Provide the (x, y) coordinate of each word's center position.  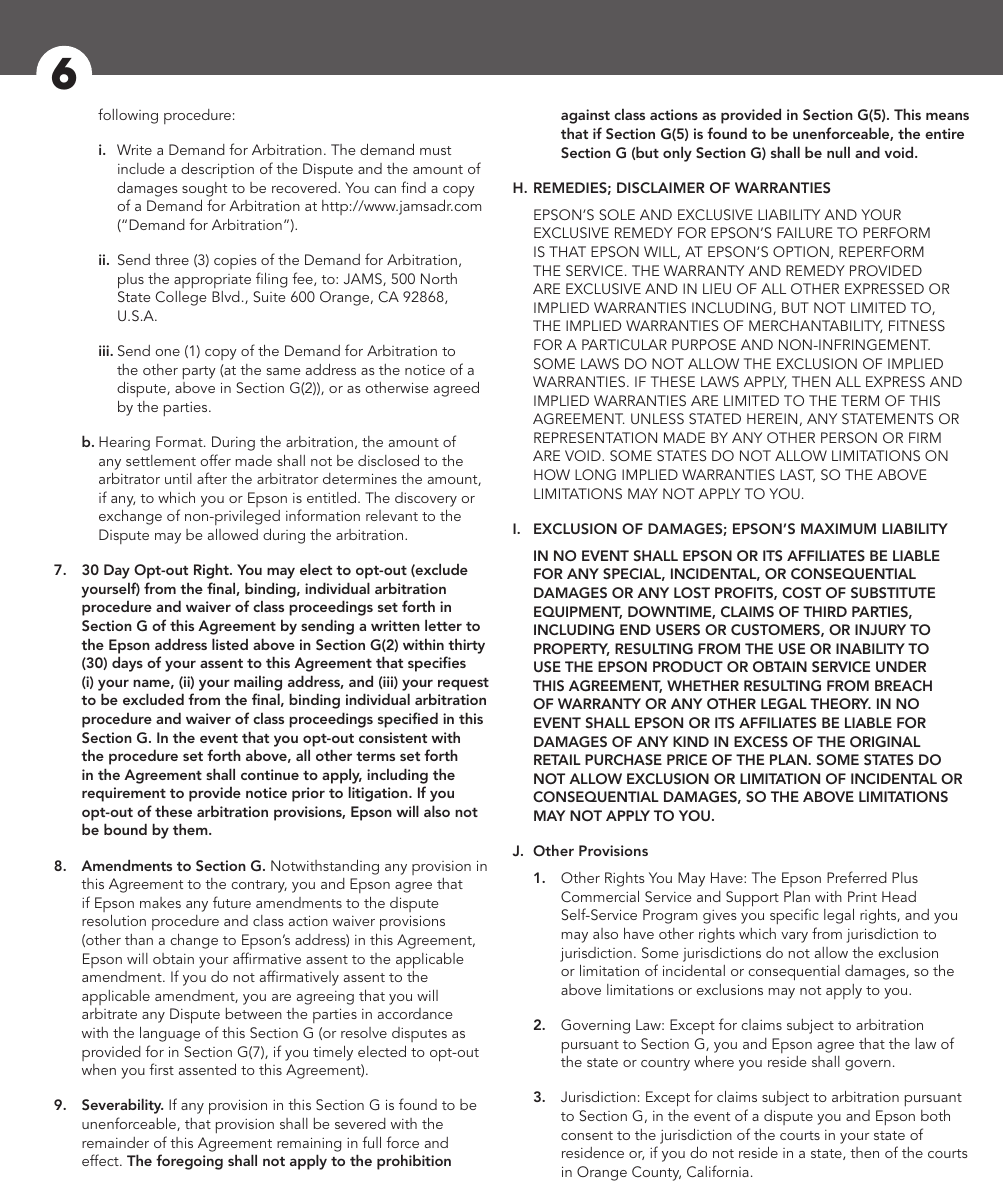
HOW (552, 474)
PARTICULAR (624, 344)
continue (270, 774)
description (217, 170)
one (167, 352)
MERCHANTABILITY (815, 326)
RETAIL (557, 759)
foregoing (189, 1162)
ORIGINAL (885, 742)
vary (794, 937)
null (838, 152)
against (585, 116)
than (139, 939)
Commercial (600, 896)
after (212, 478)
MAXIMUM (838, 528)
